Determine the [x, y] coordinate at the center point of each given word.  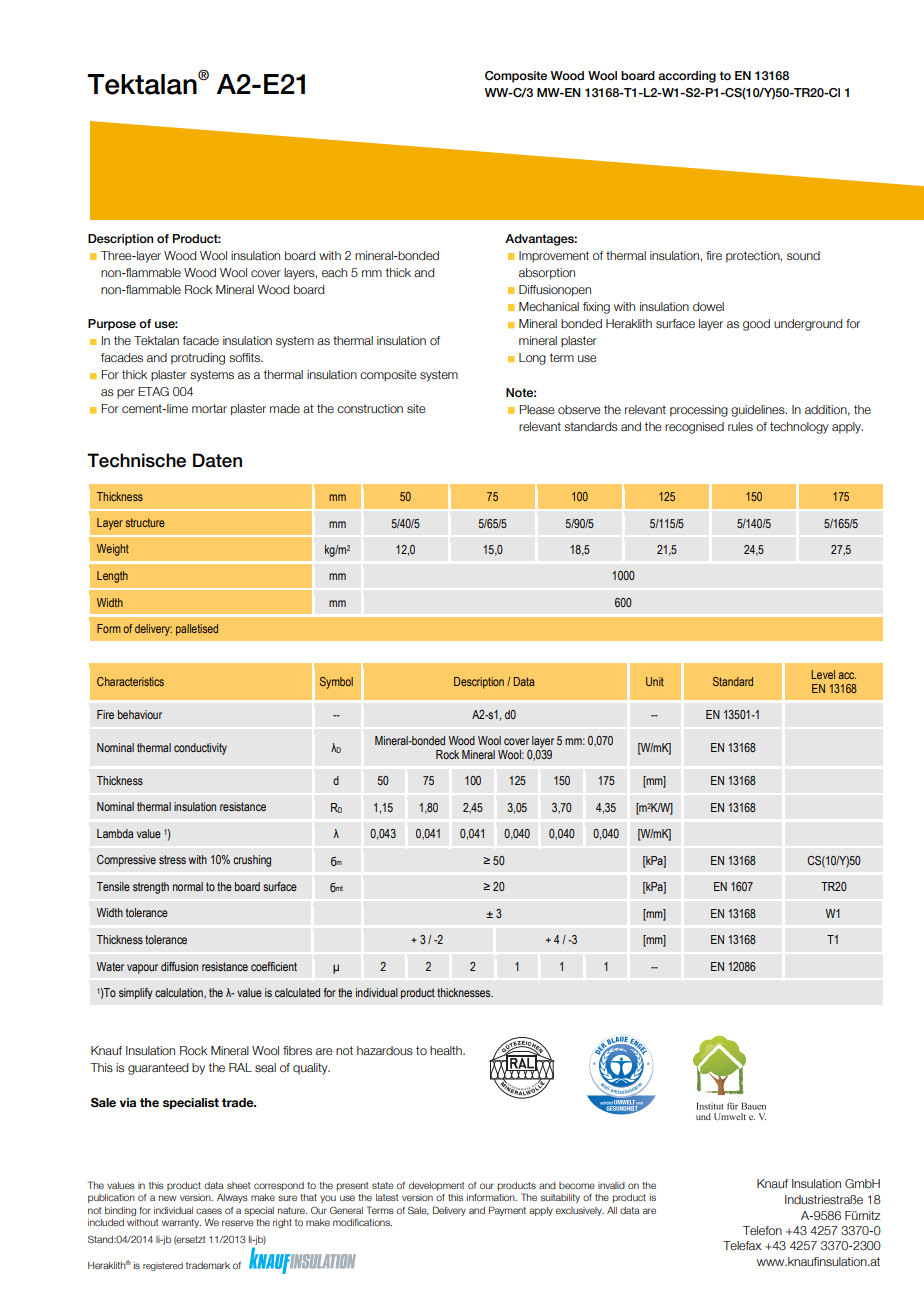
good [756, 325]
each [334, 272]
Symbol [336, 683]
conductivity [200, 749]
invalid [611, 1185]
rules [740, 426]
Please [537, 409]
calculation [180, 993]
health [447, 1050]
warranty [181, 1223]
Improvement [554, 257]
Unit [655, 681]
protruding [198, 359]
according [687, 77]
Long [532, 359]
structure [145, 522]
